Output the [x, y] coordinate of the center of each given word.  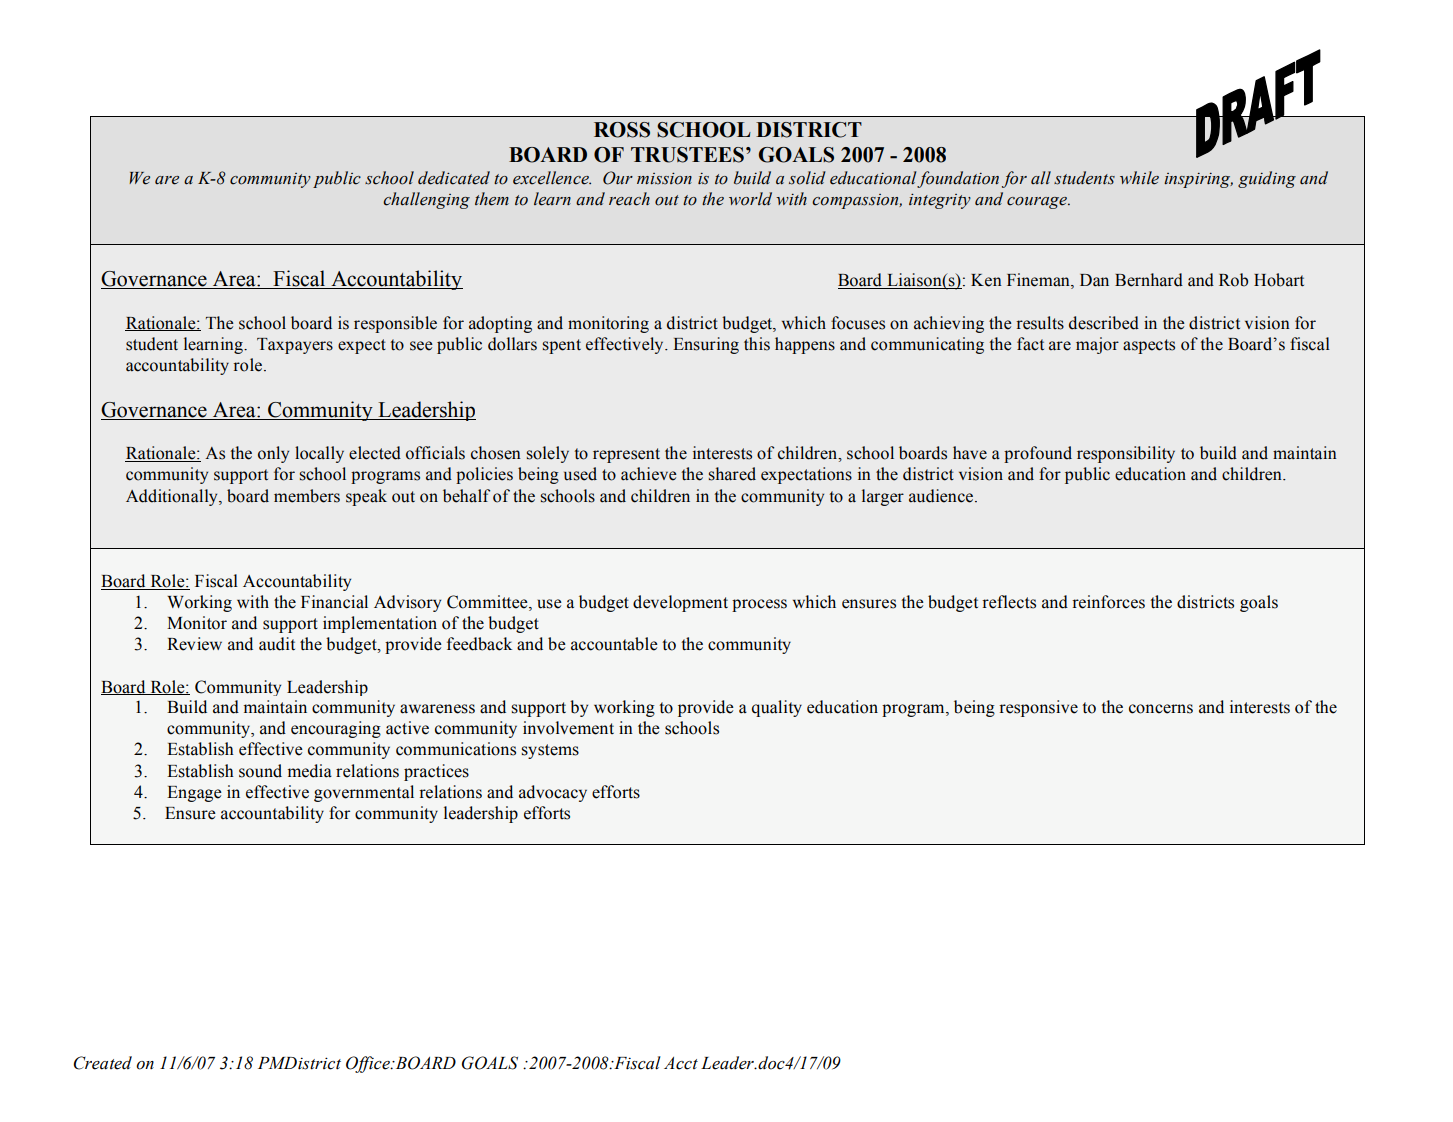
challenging [426, 200]
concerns [1161, 709]
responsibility [1126, 454]
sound [260, 771]
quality [777, 708]
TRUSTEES [687, 155]
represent [626, 455]
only [273, 454]
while [1139, 178]
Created [102, 1063]
